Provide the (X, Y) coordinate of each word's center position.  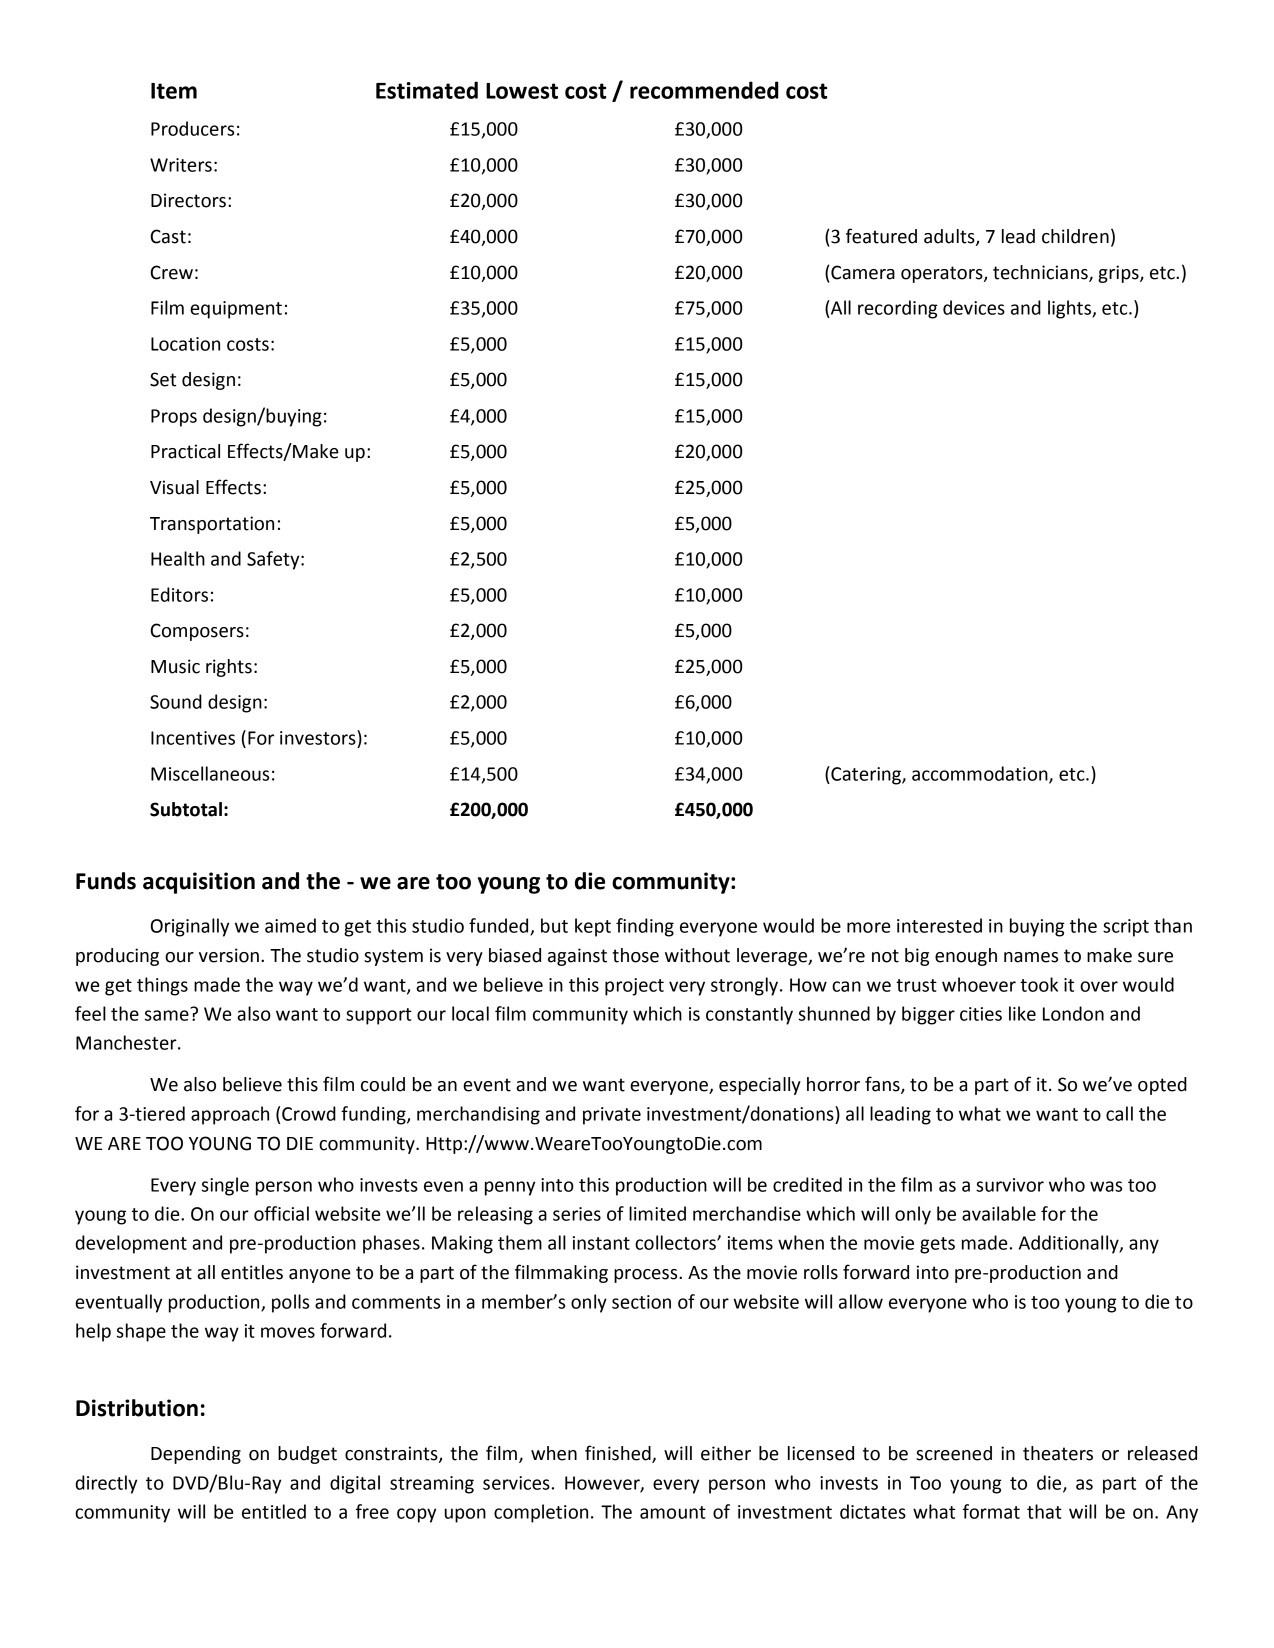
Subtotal (186, 809)
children (1075, 236)
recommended (704, 90)
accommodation (981, 774)
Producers (192, 128)
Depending (196, 1455)
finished (619, 1454)
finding (645, 927)
